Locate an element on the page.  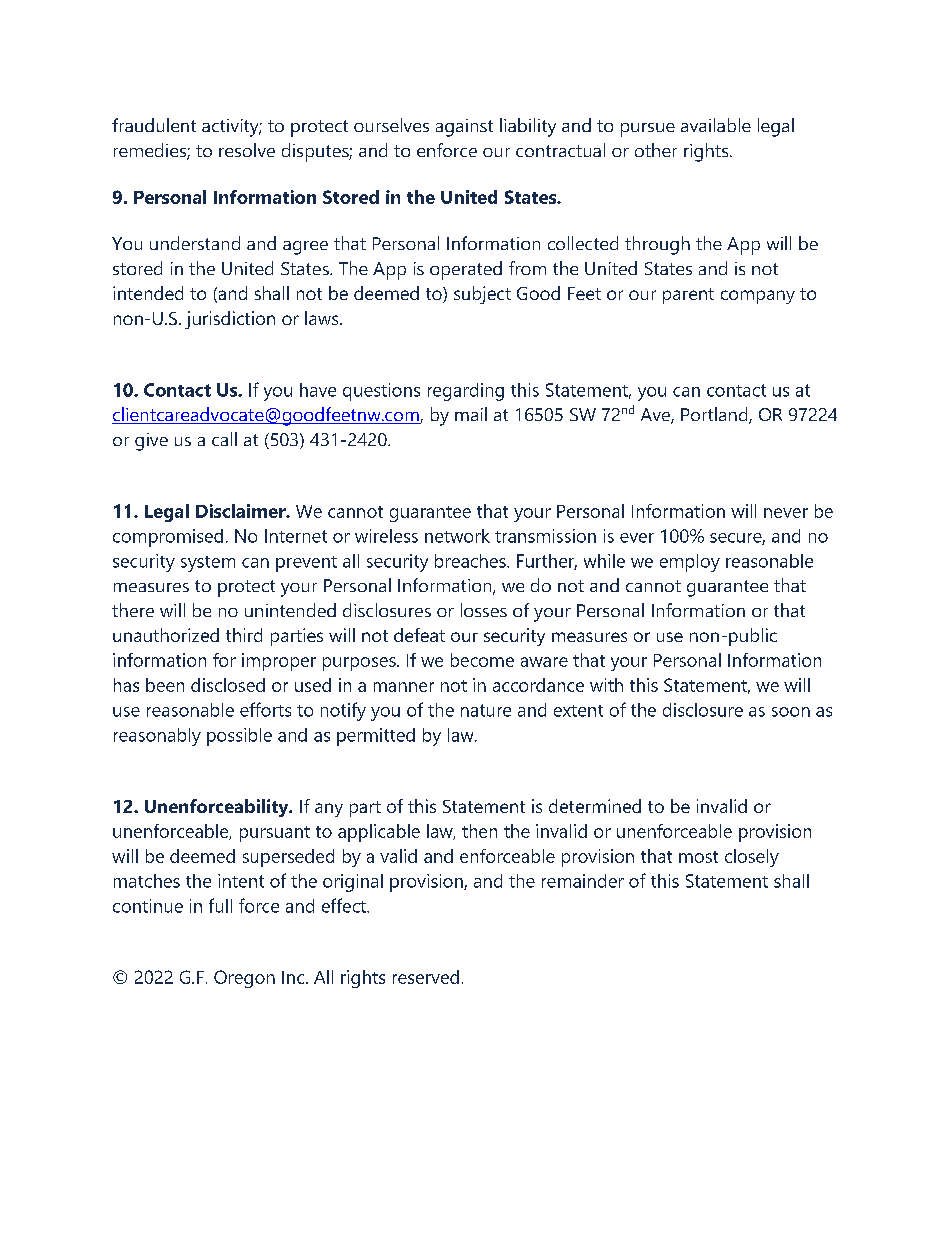
Portland is located at coordinates (715, 415).
